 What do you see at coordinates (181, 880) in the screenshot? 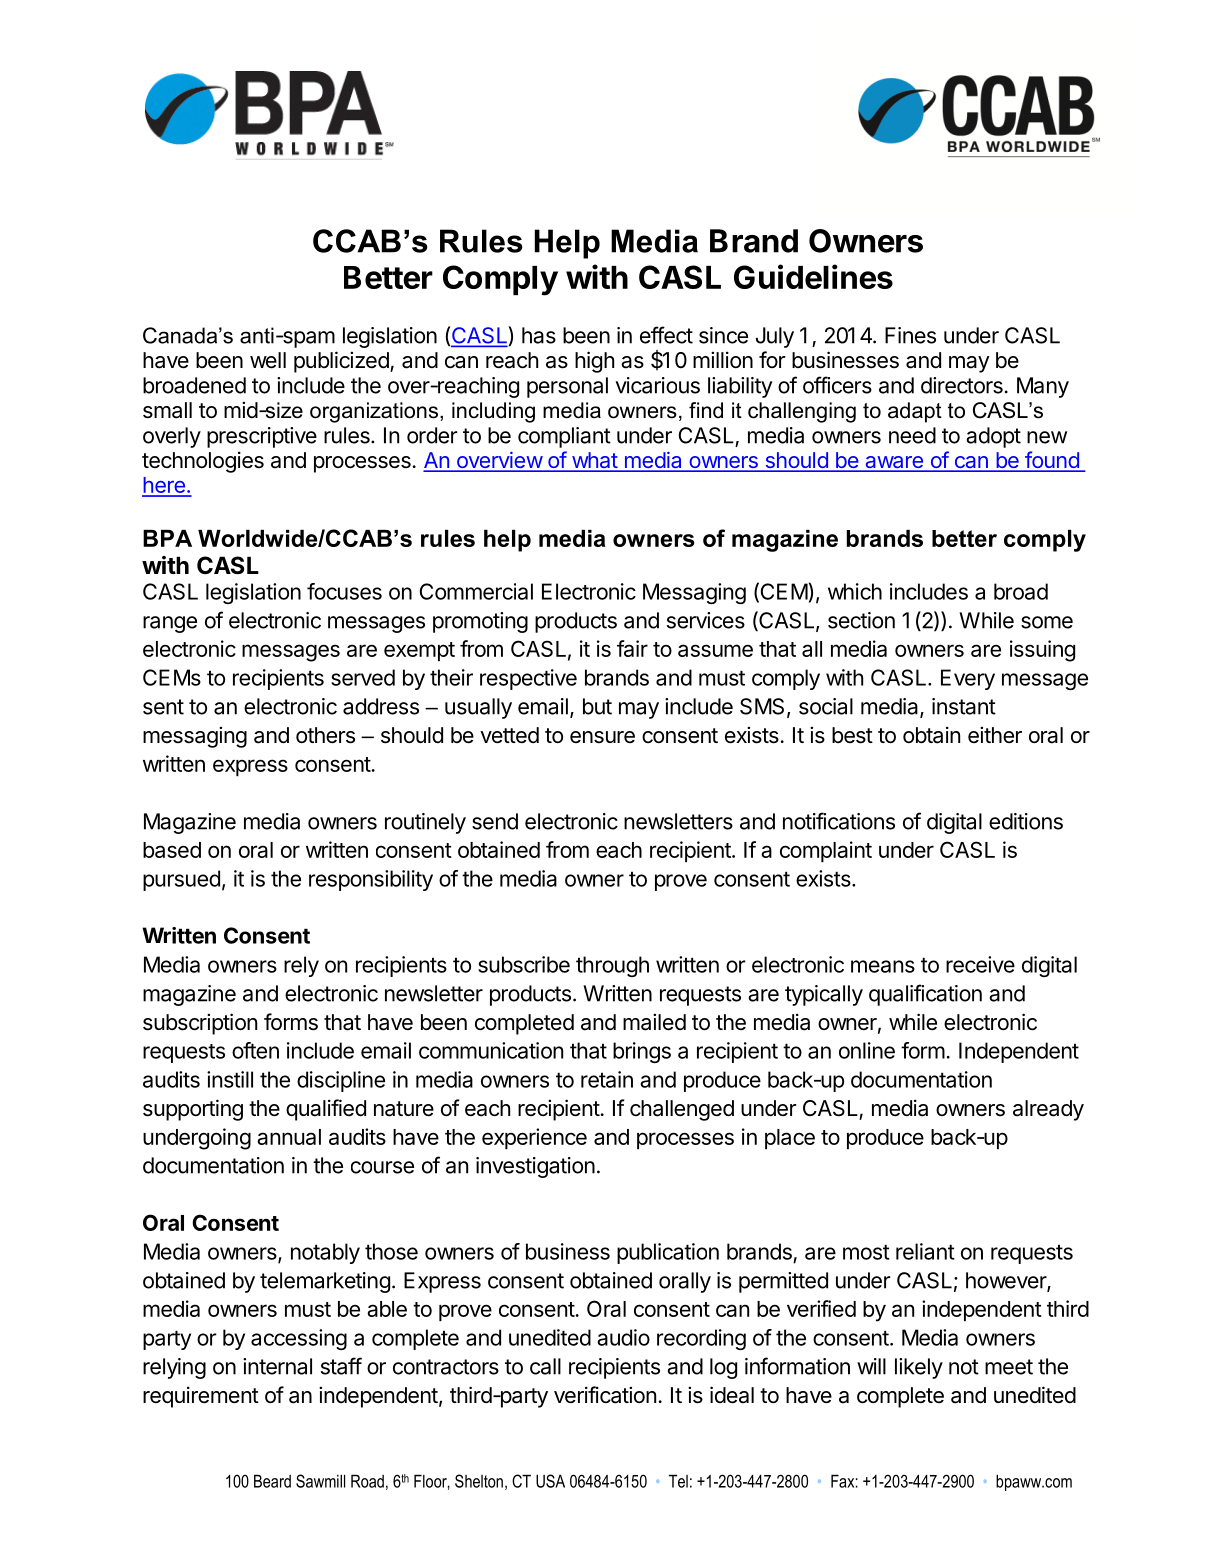
I see `pursued` at bounding box center [181, 880].
